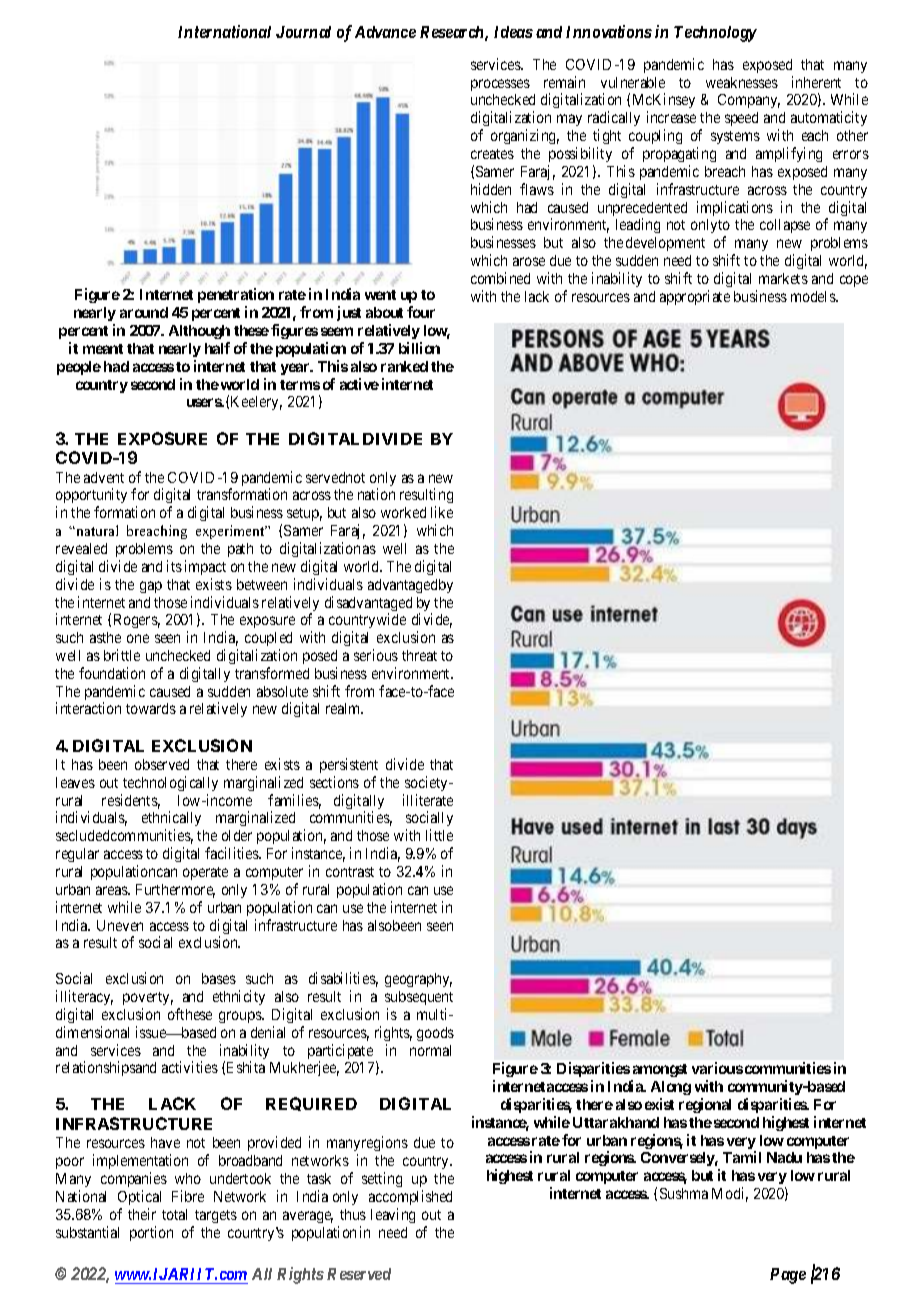 This screenshot has width=924, height=1307. Describe the element at coordinates (814, 296) in the screenshot. I see `models` at that location.
